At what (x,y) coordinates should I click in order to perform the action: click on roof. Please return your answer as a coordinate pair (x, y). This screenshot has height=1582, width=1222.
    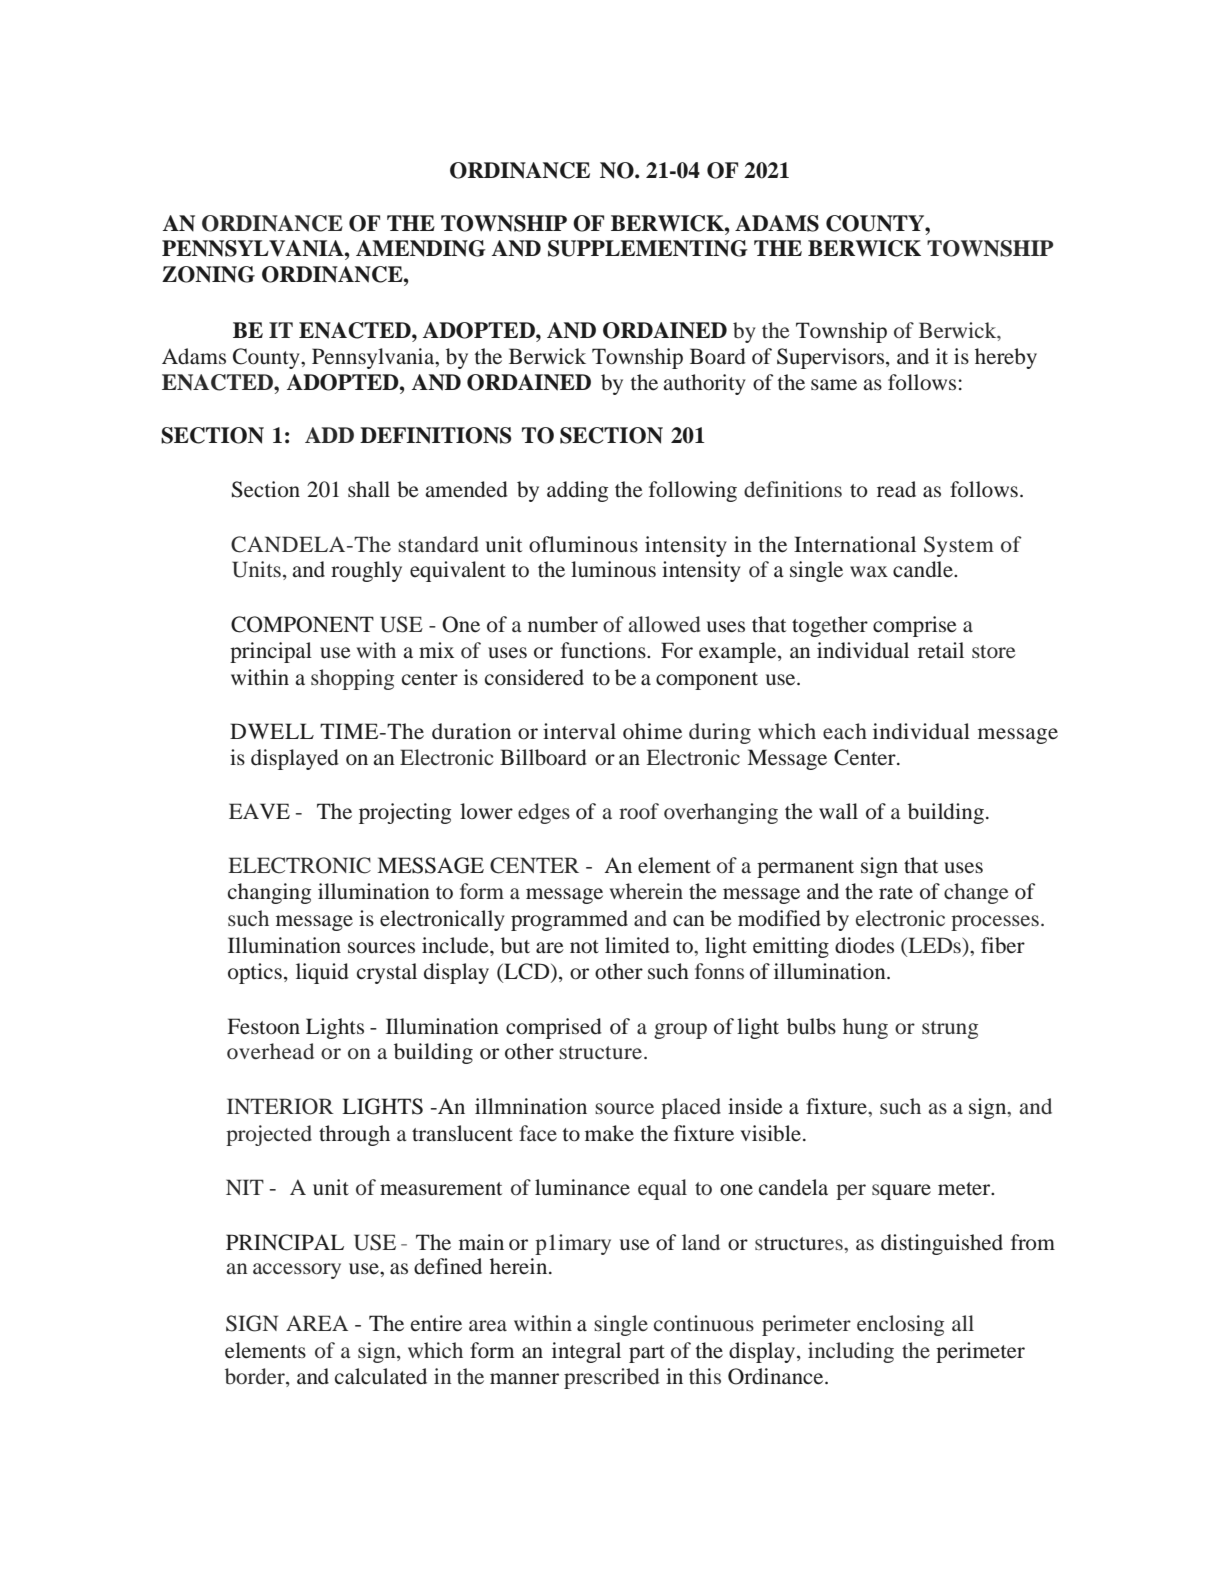
    Looking at the image, I should click on (639, 811).
